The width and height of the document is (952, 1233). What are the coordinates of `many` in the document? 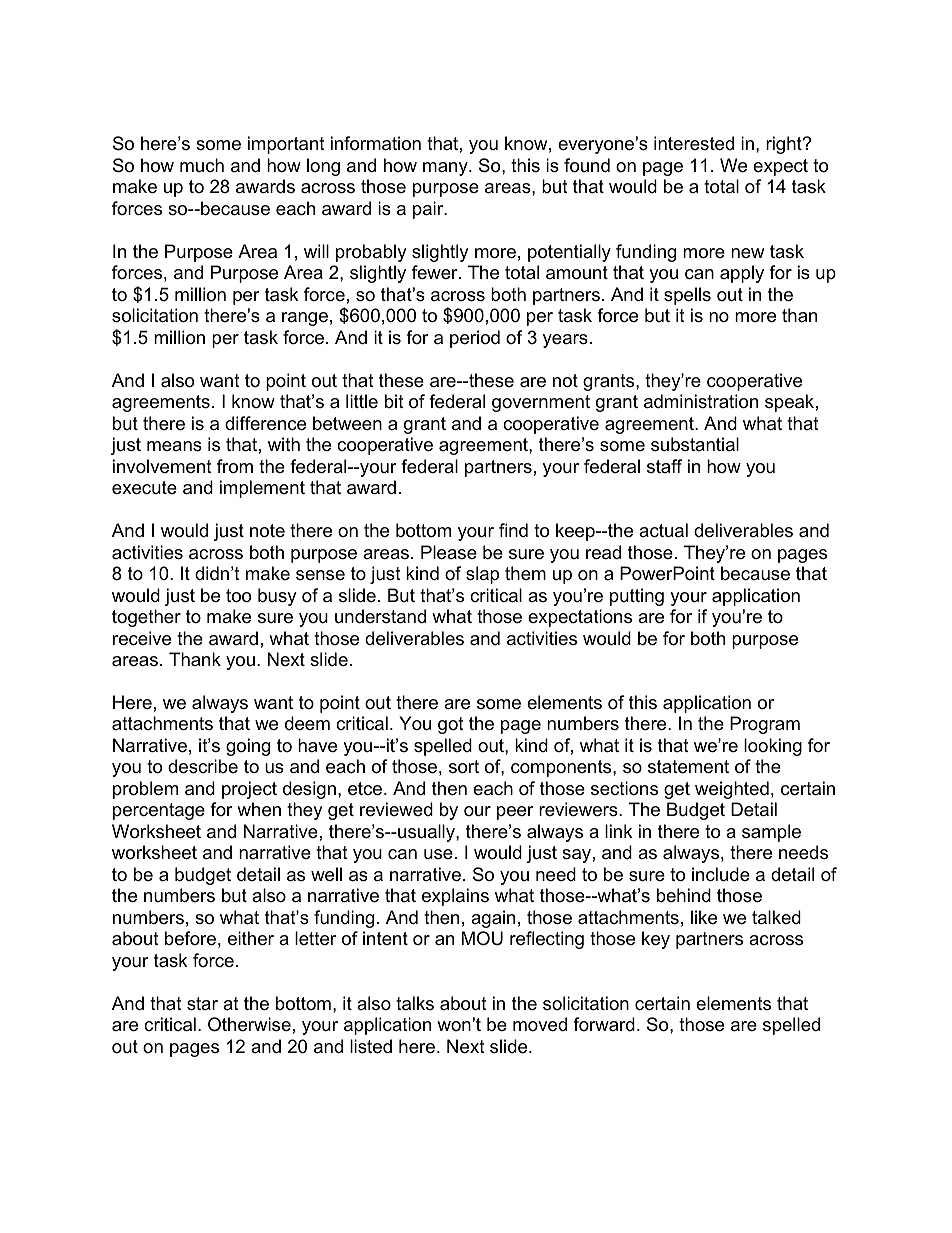 It's located at (446, 169).
